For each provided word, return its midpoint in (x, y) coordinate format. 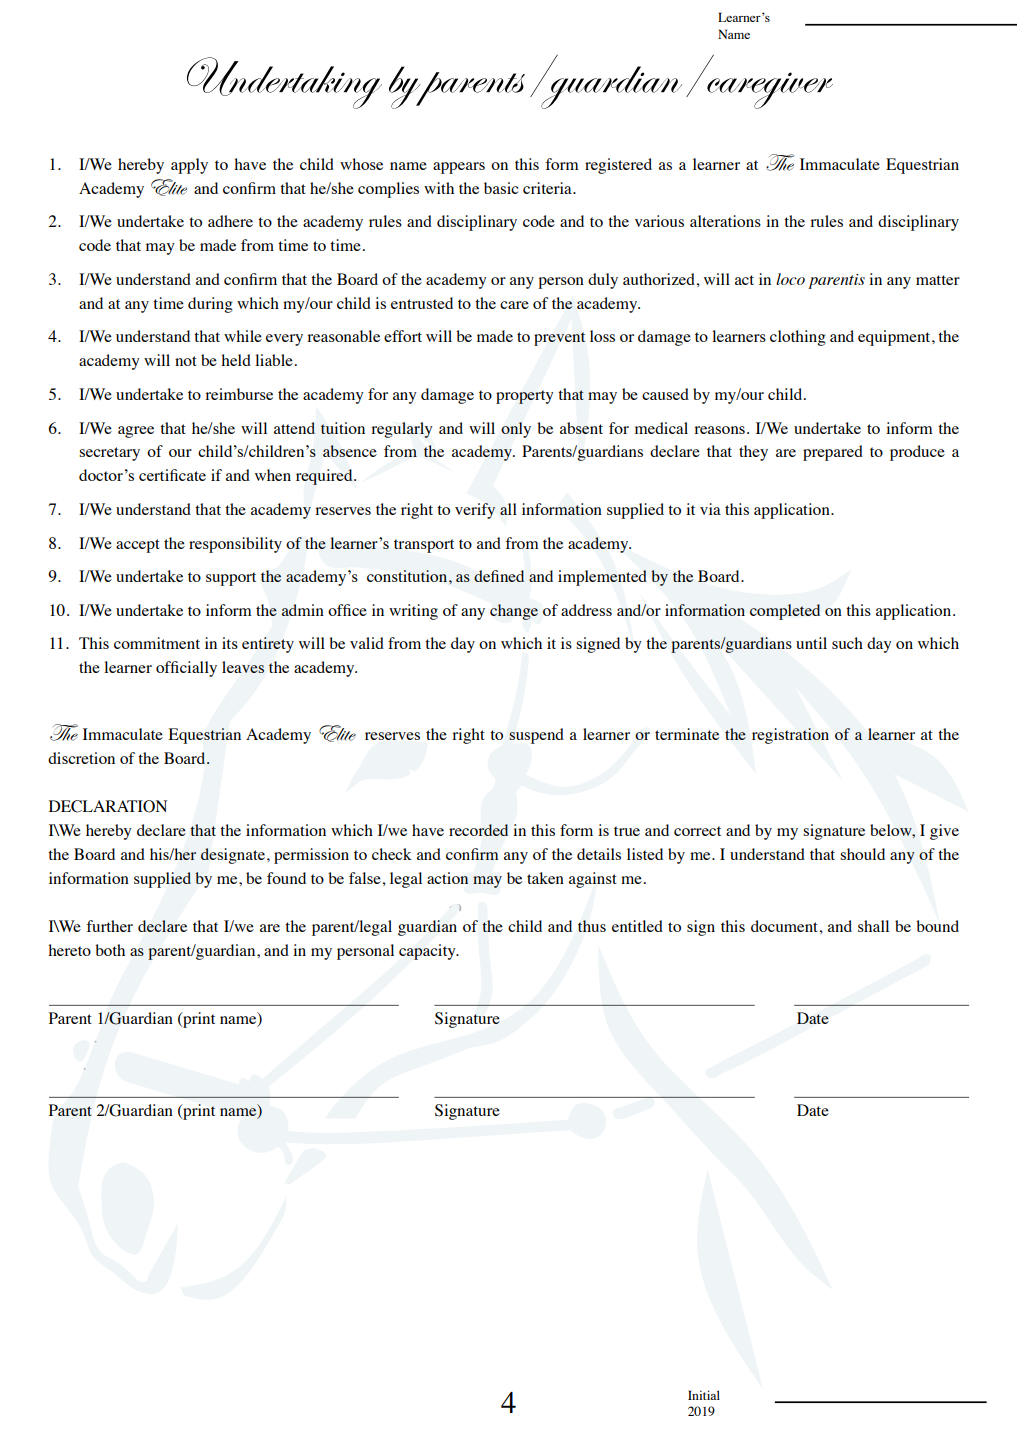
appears (459, 168)
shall (873, 926)
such (847, 643)
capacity (428, 952)
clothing (798, 338)
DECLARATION (108, 806)
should (862, 854)
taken (545, 878)
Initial (704, 1395)
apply (189, 166)
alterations (725, 221)
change (514, 612)
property (525, 397)
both (110, 950)
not (186, 361)
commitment (157, 643)
